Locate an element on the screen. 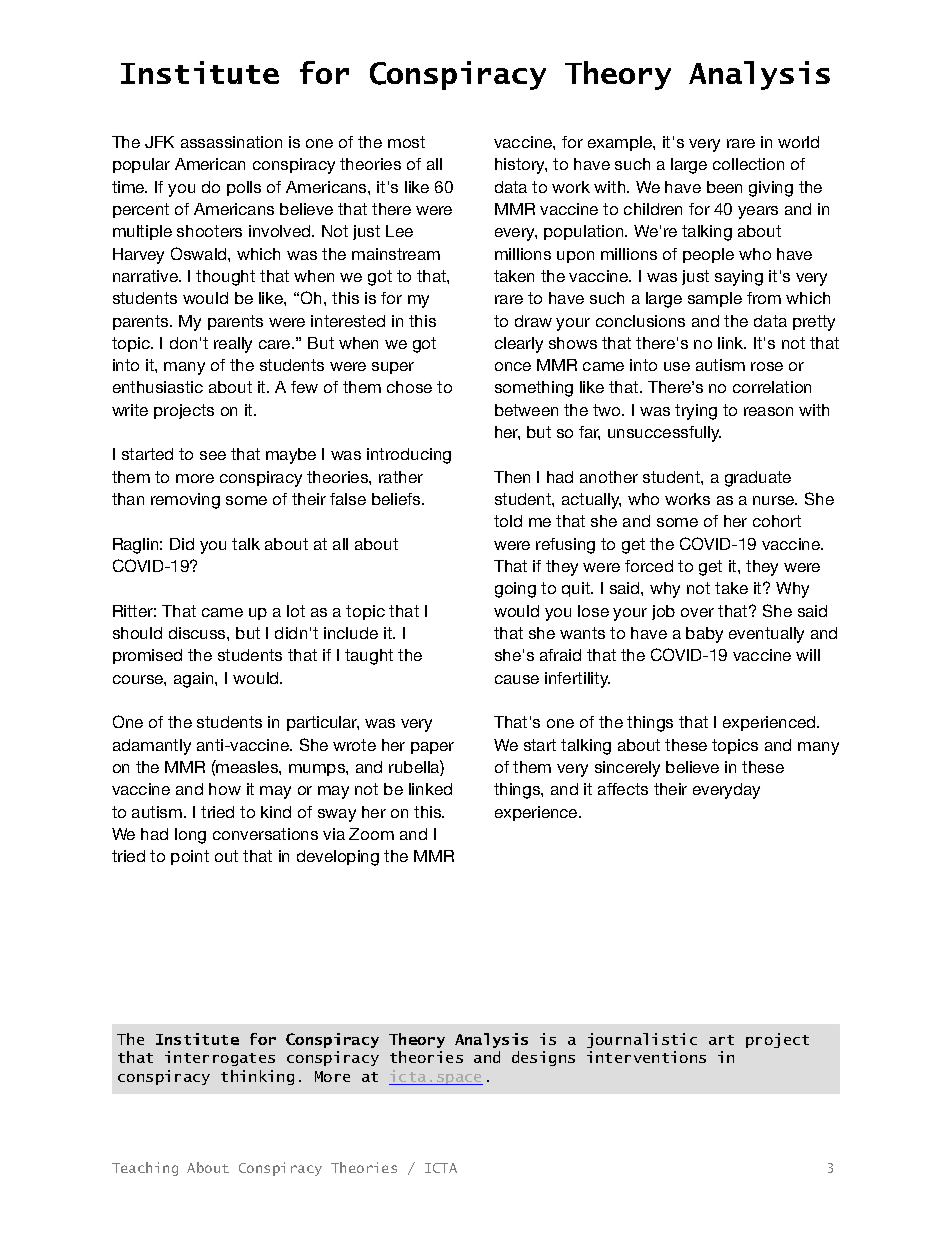  designs is located at coordinates (543, 1058).
